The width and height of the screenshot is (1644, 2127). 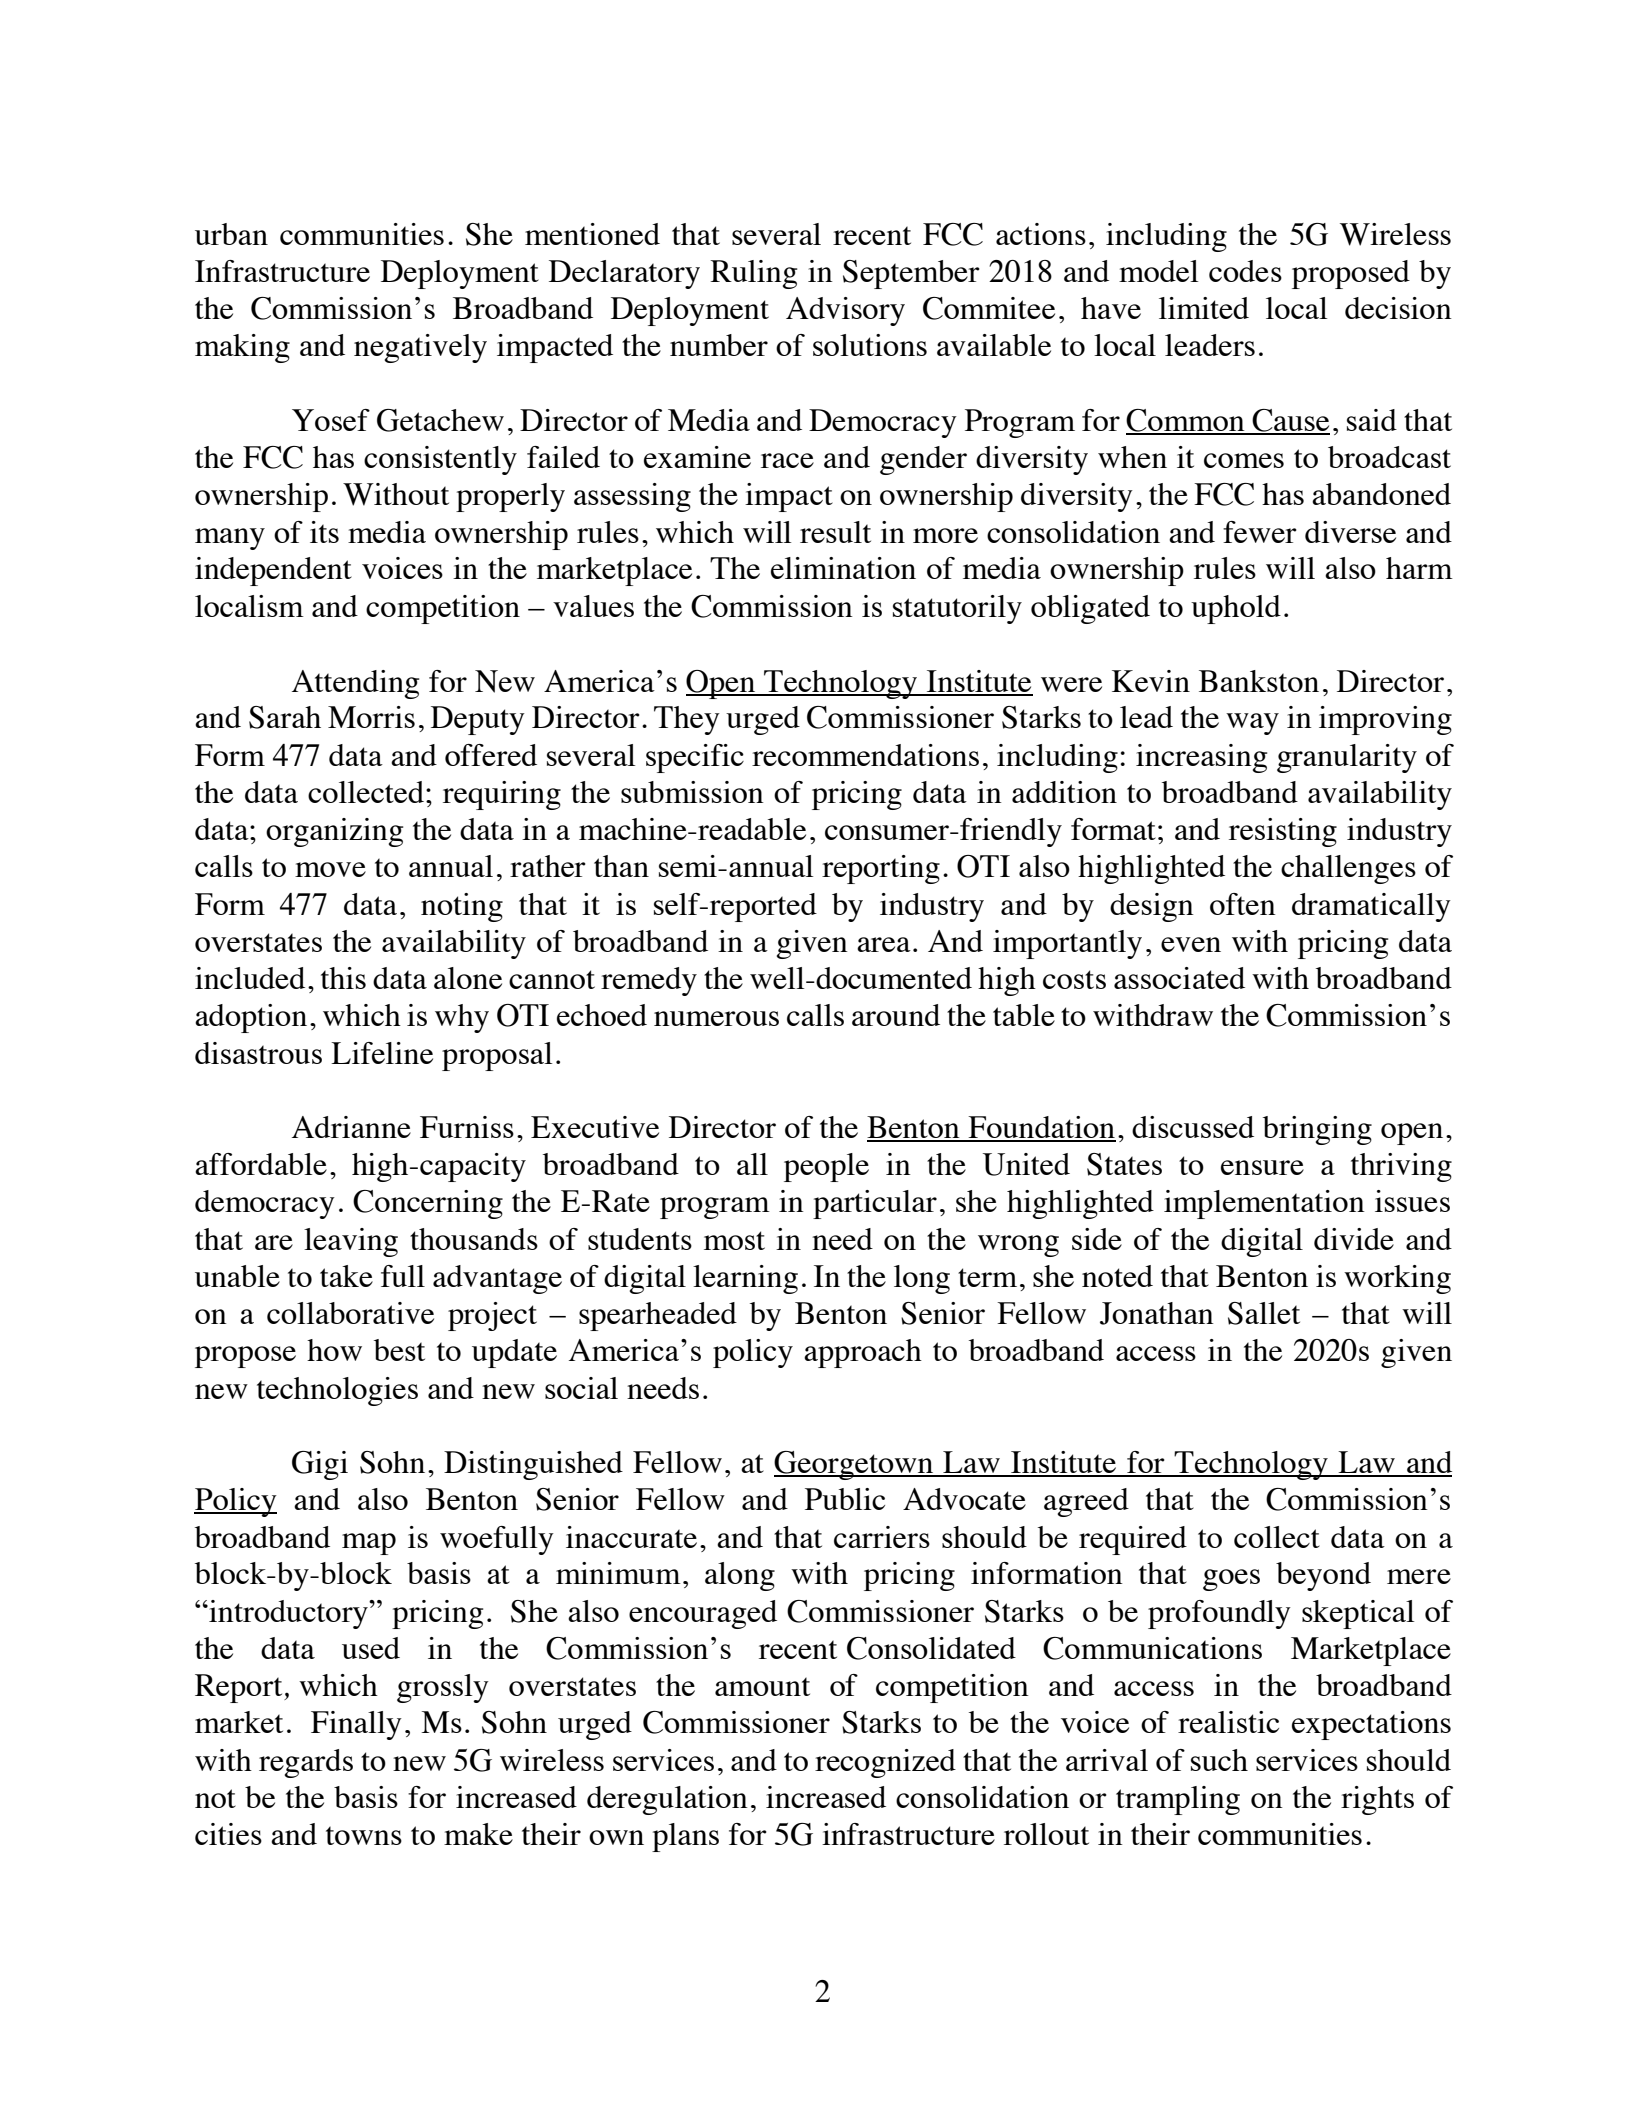 I want to click on negatively, so click(x=420, y=348).
